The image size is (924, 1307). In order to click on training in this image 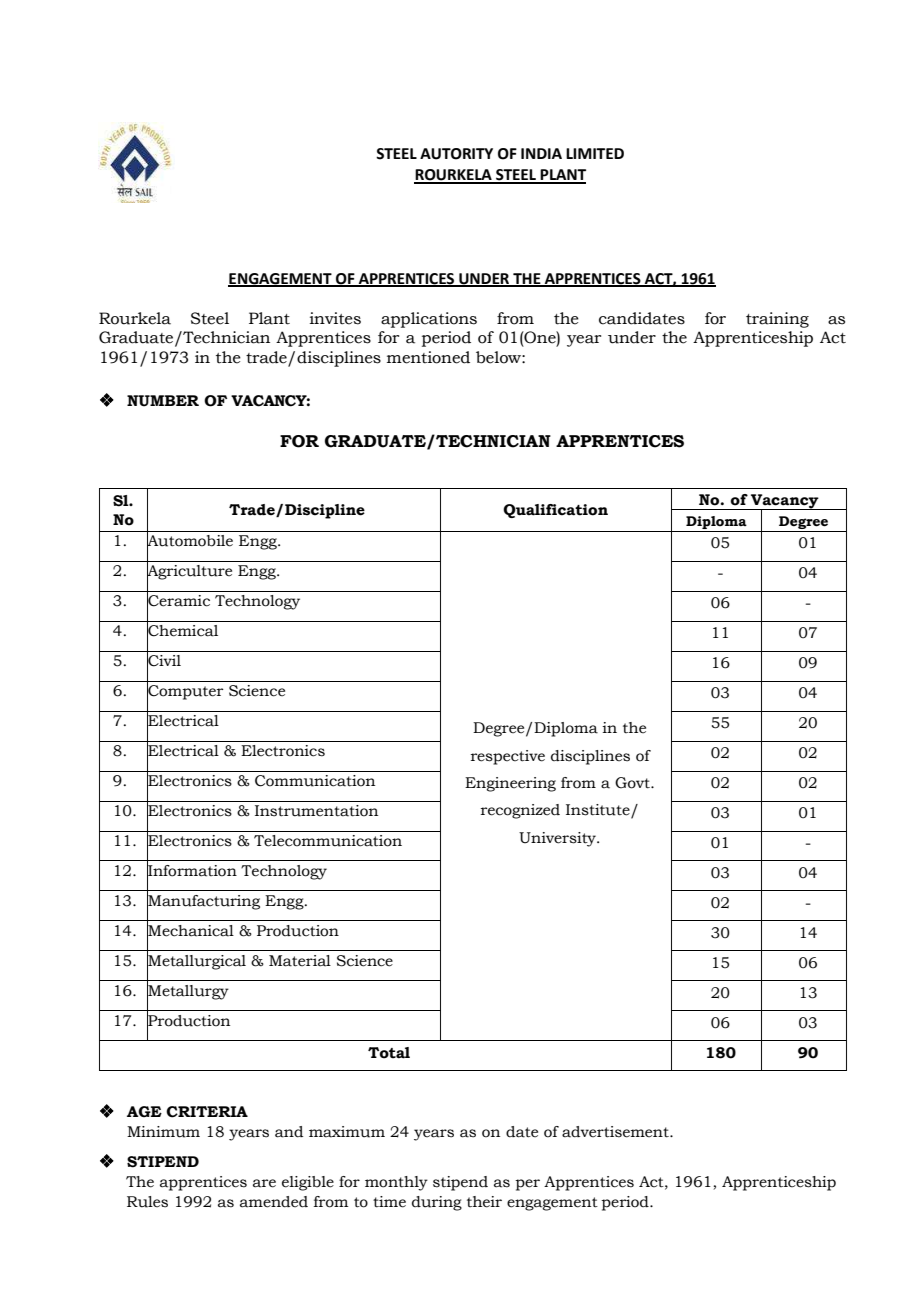, I will do `click(777, 320)`.
